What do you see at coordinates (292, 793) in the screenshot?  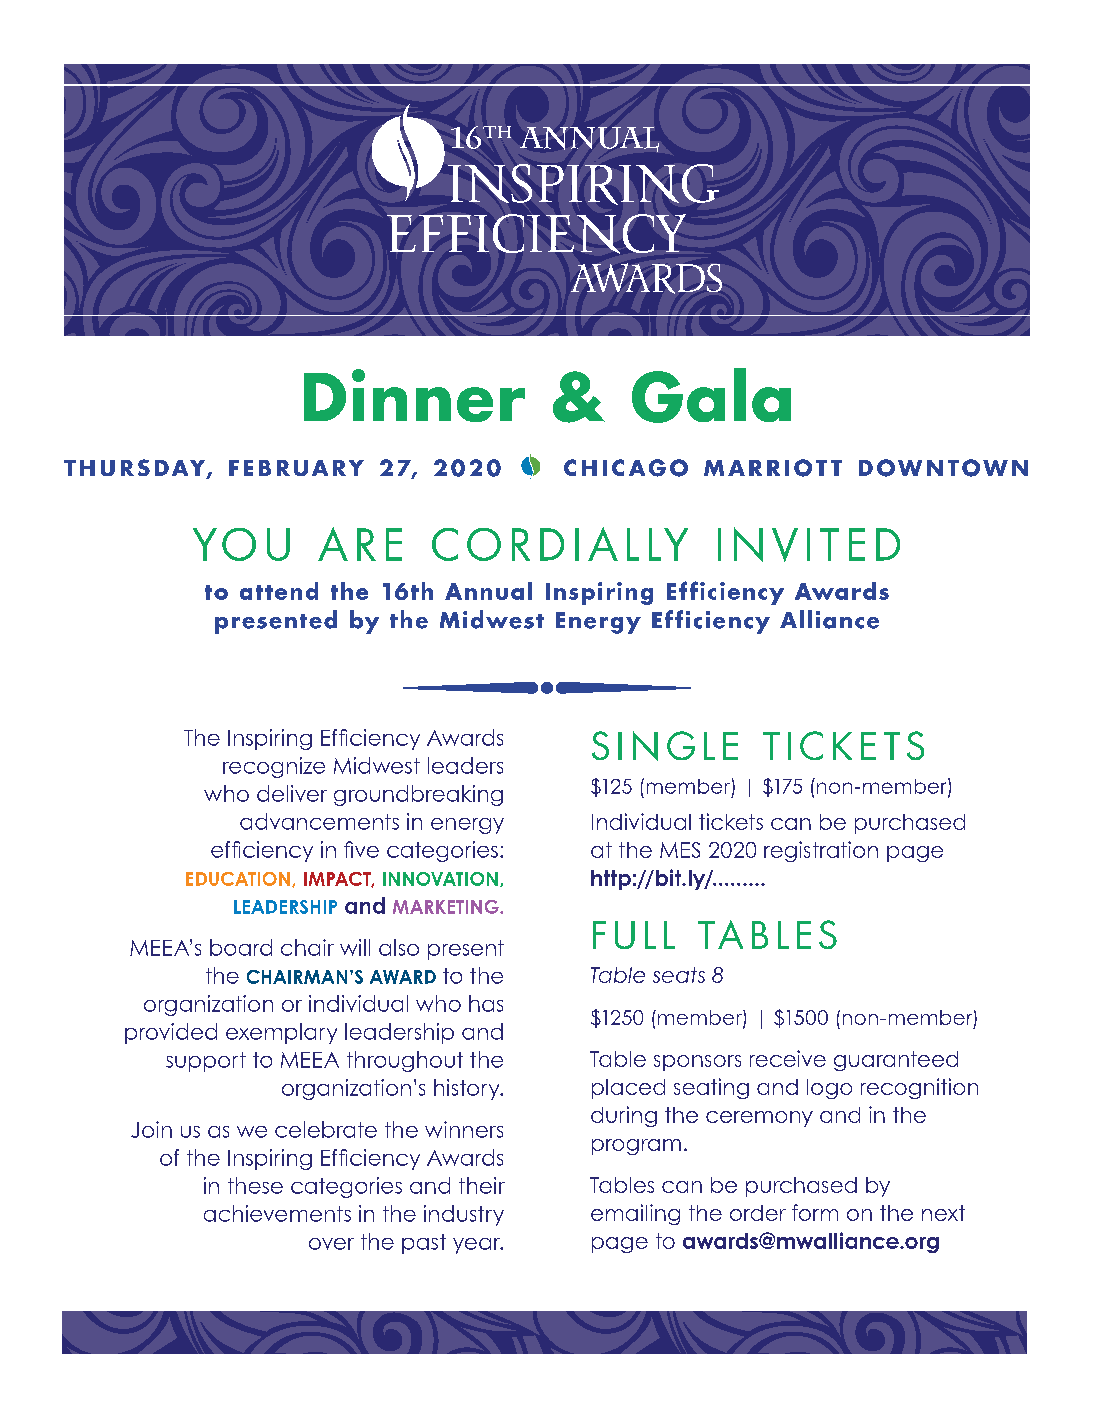 I see `deliver` at bounding box center [292, 793].
